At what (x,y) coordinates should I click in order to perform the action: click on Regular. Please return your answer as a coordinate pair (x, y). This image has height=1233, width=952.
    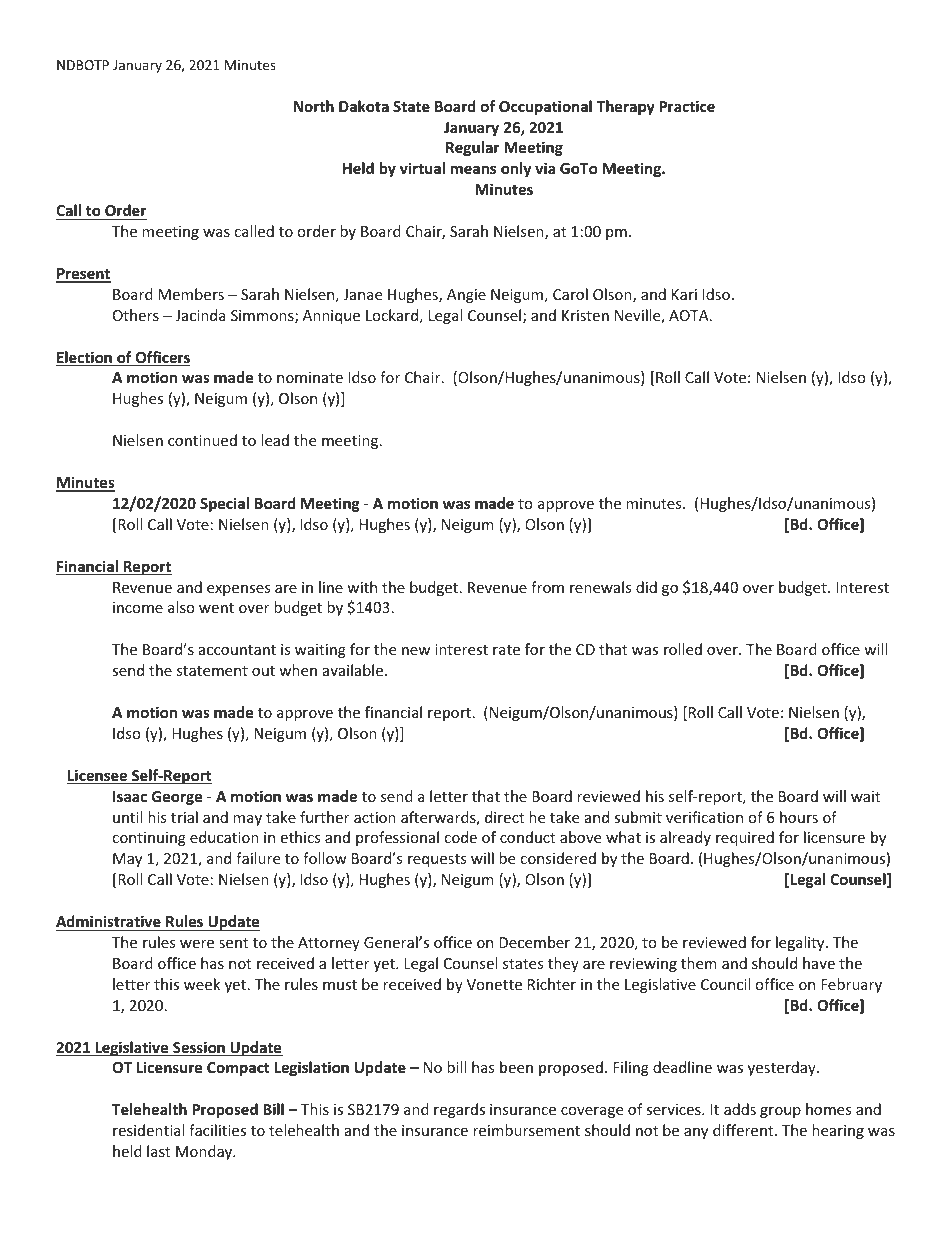
    Looking at the image, I should click on (472, 148).
